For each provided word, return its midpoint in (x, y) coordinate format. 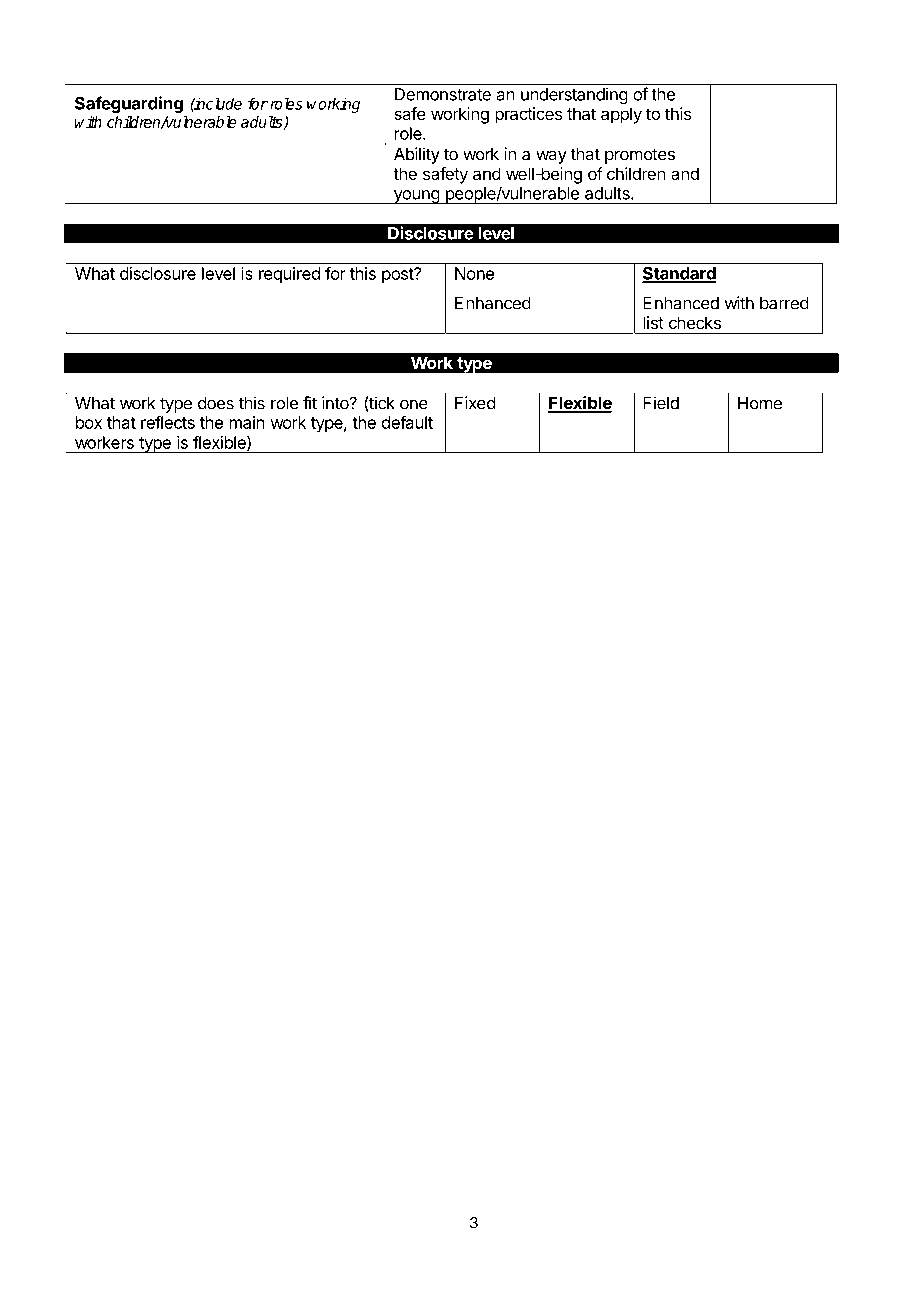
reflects (168, 422)
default (407, 422)
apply (621, 115)
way (551, 157)
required (289, 275)
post (398, 276)
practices (528, 115)
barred (784, 303)
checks (695, 322)
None (474, 273)
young (416, 197)
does (216, 403)
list (653, 322)
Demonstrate (443, 94)
